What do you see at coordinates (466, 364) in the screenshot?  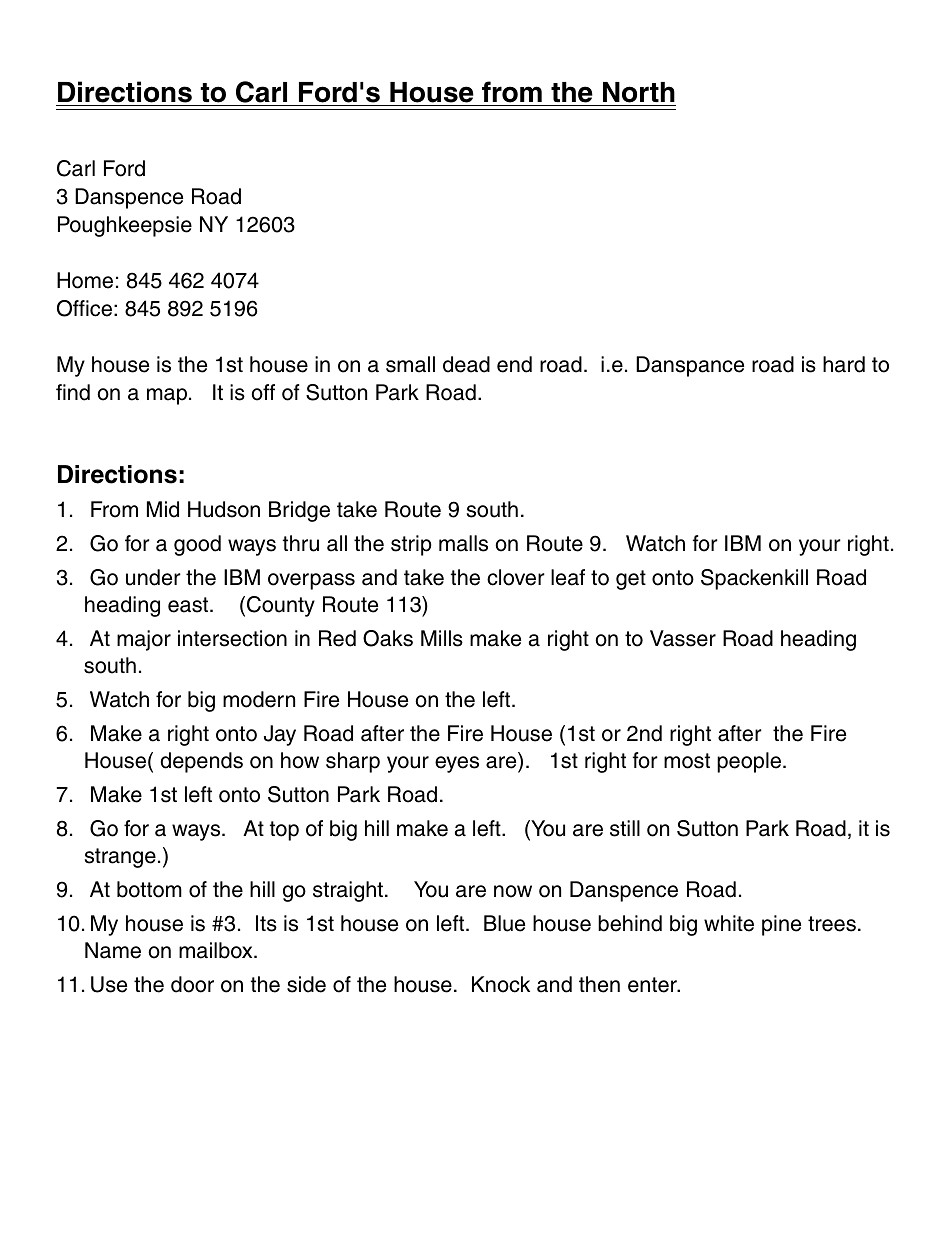 I see `dead` at bounding box center [466, 364].
